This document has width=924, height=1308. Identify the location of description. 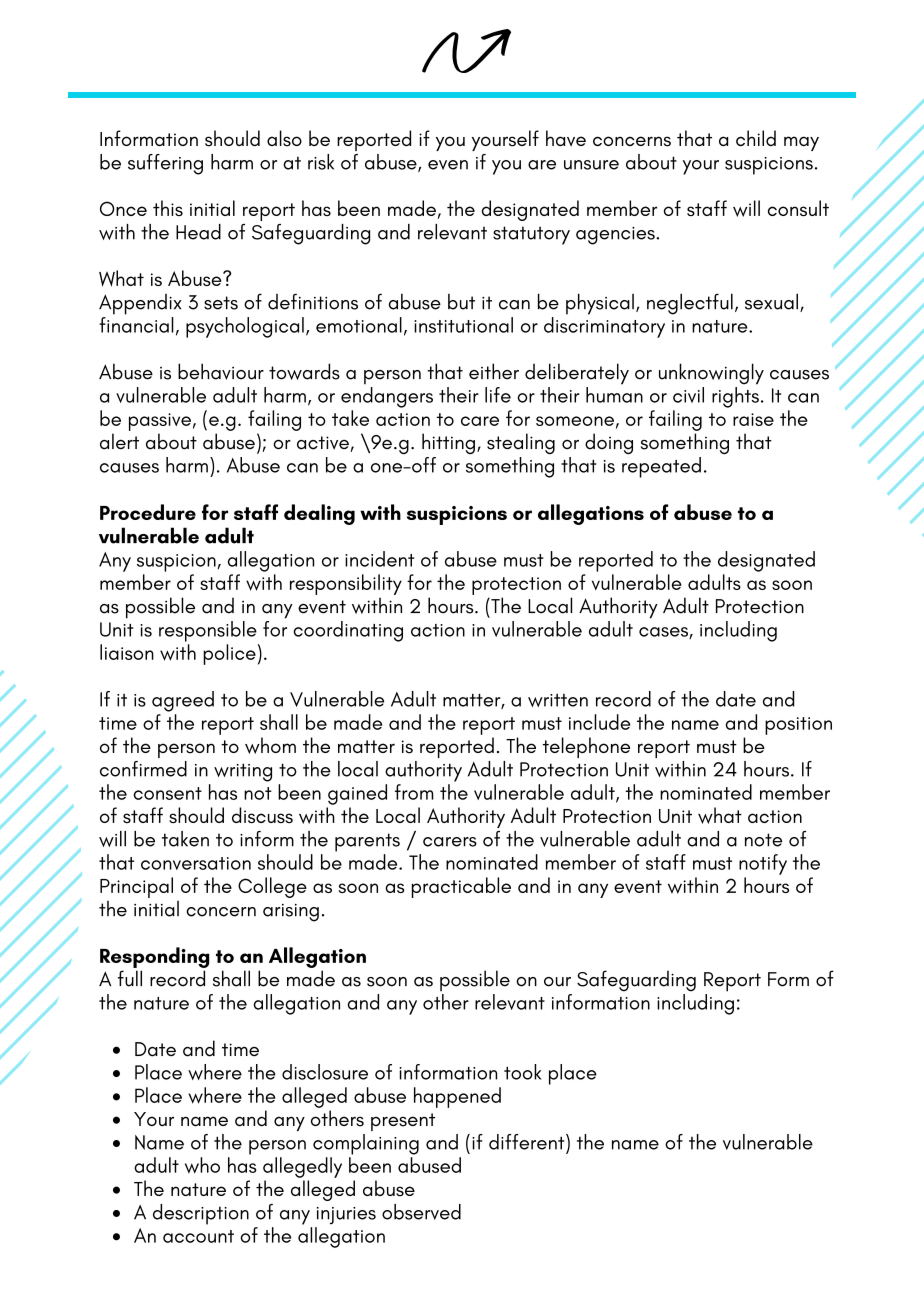
(201, 1214).
